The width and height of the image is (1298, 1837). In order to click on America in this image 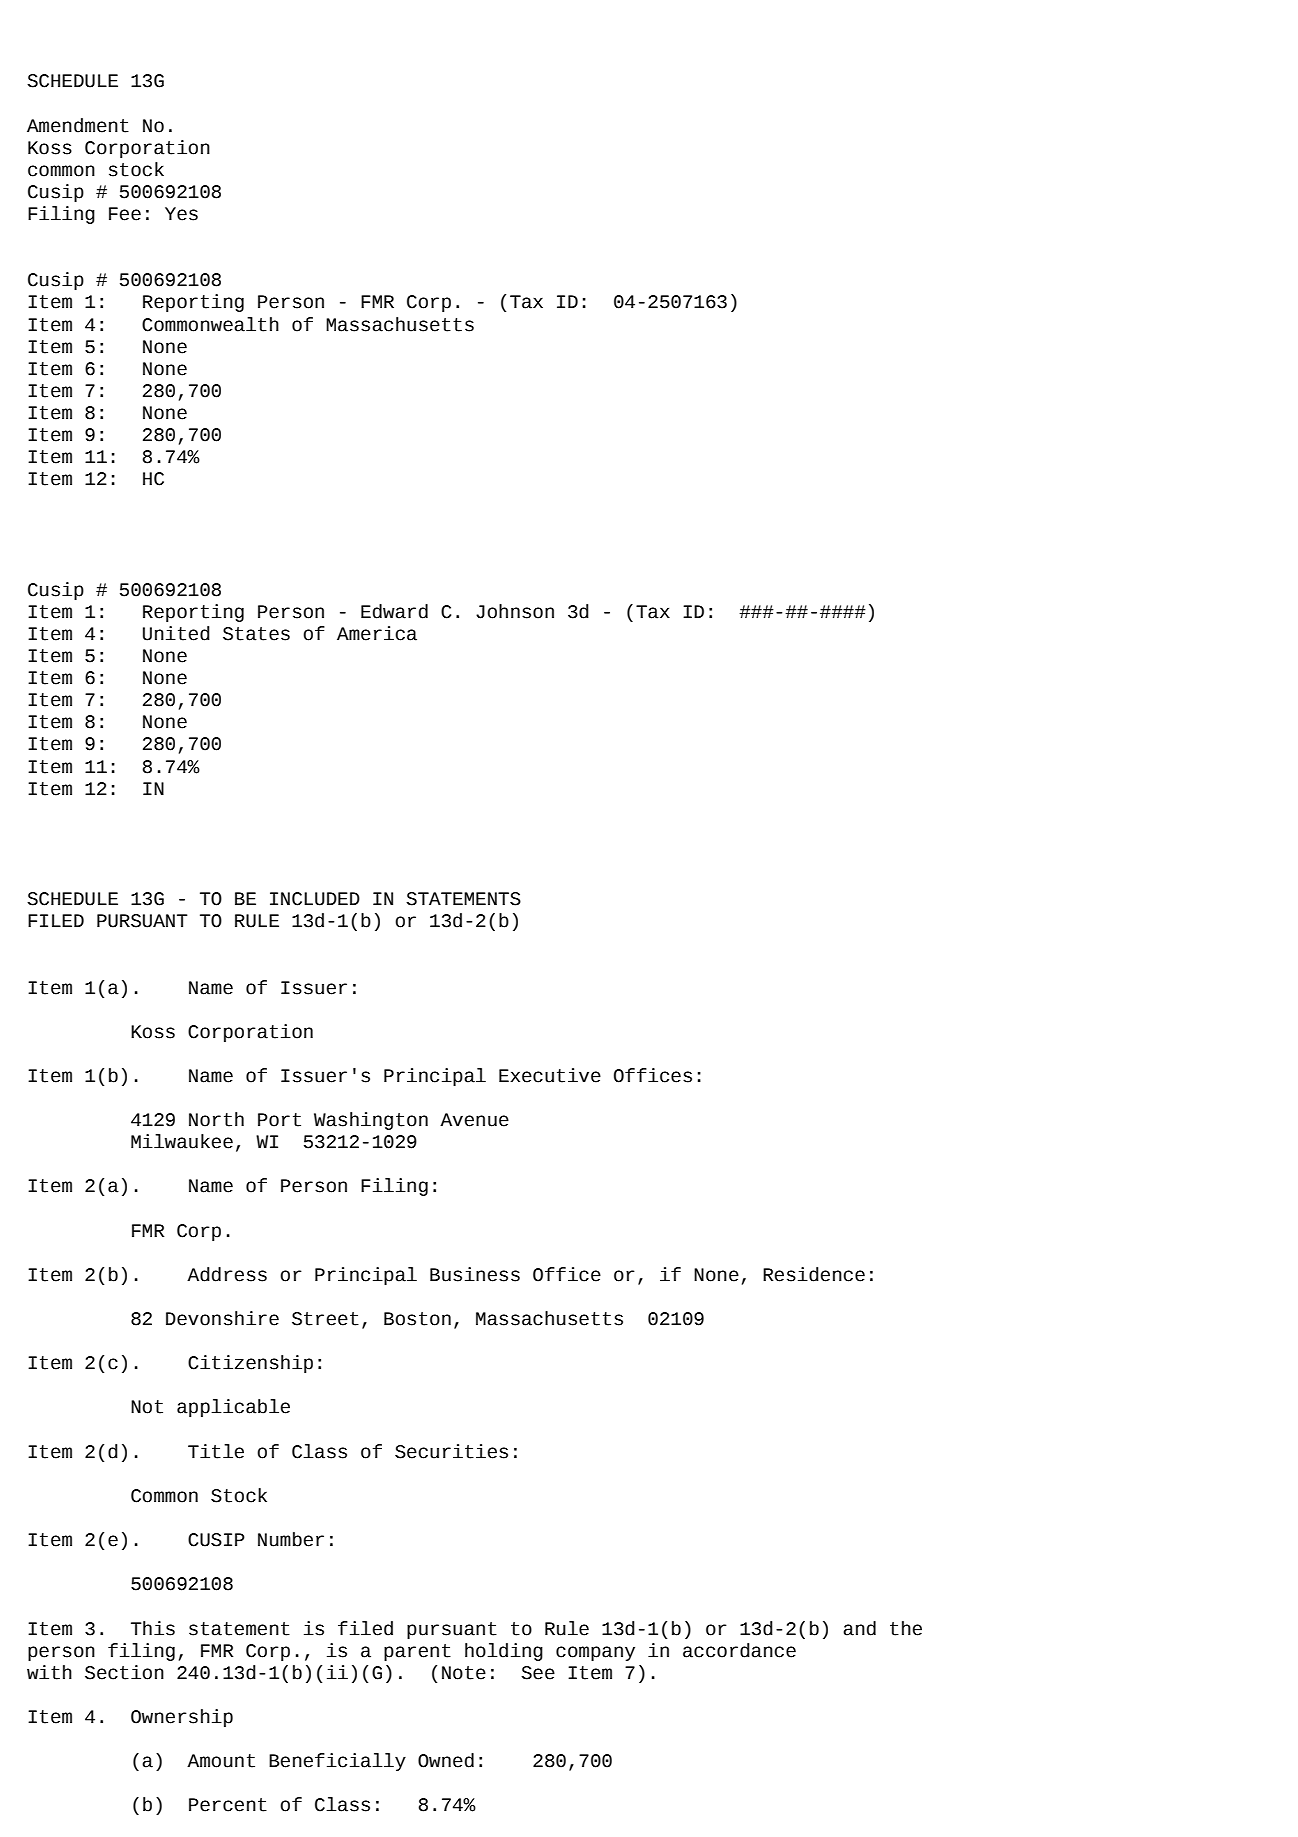, I will do `click(377, 633)`.
